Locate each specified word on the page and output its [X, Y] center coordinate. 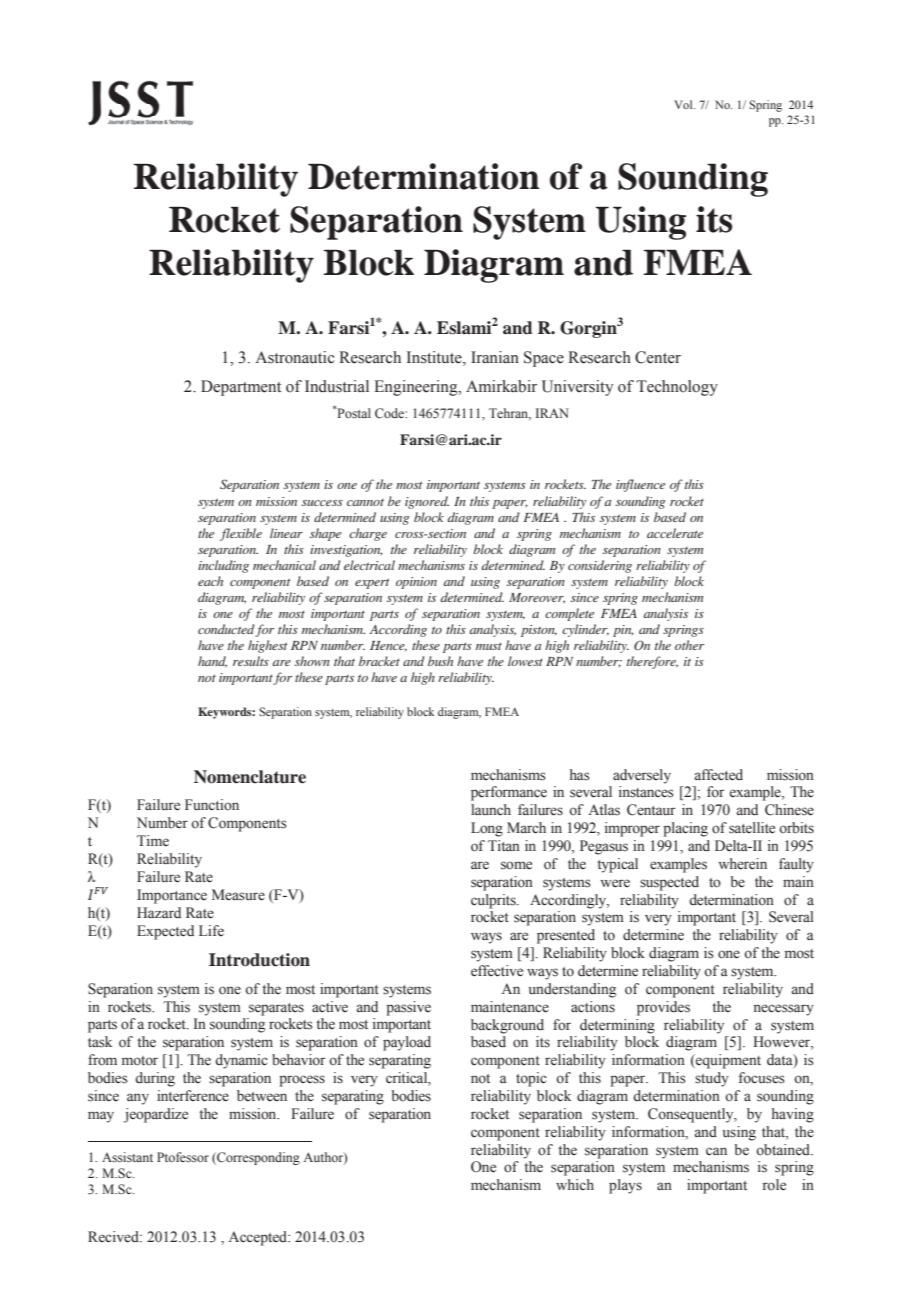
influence [640, 485]
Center [658, 357]
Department [241, 388]
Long [487, 829]
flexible [241, 534]
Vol [684, 104]
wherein [742, 864]
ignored [427, 502]
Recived [114, 1237]
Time [153, 840]
